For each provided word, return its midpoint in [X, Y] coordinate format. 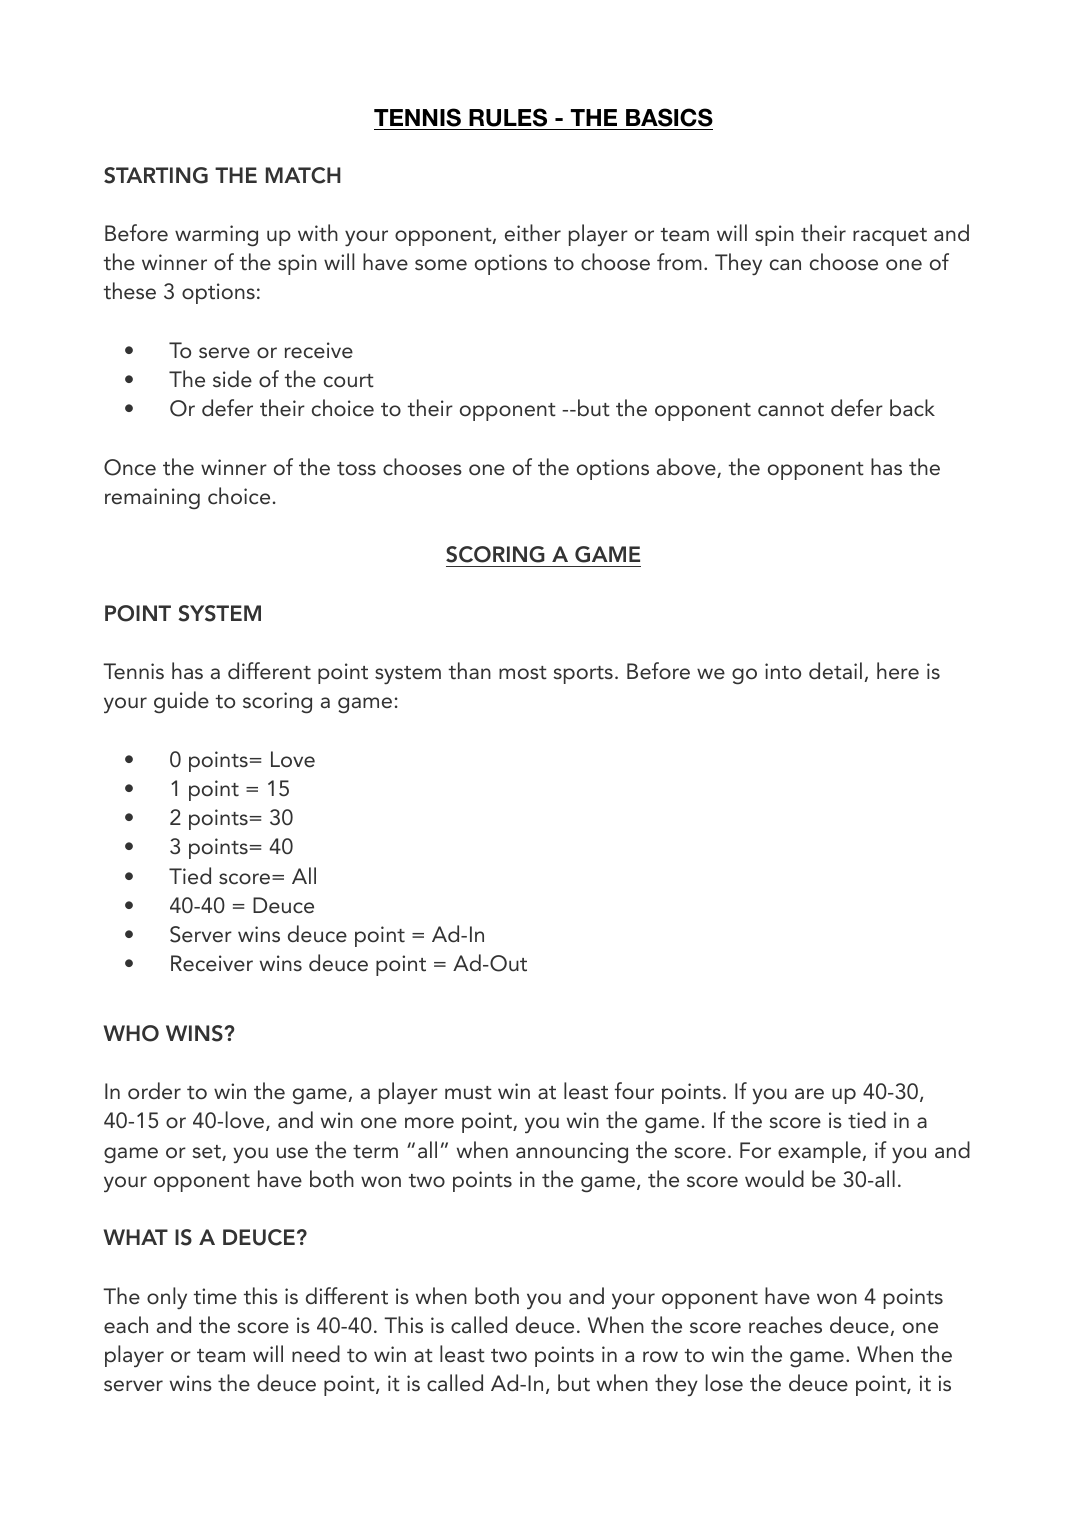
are [809, 1093]
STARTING [156, 175]
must [468, 1093]
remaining [152, 498]
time [215, 1296]
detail [835, 671]
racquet [890, 237]
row [660, 1357]
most [523, 673]
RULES [508, 119]
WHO [131, 1033]
